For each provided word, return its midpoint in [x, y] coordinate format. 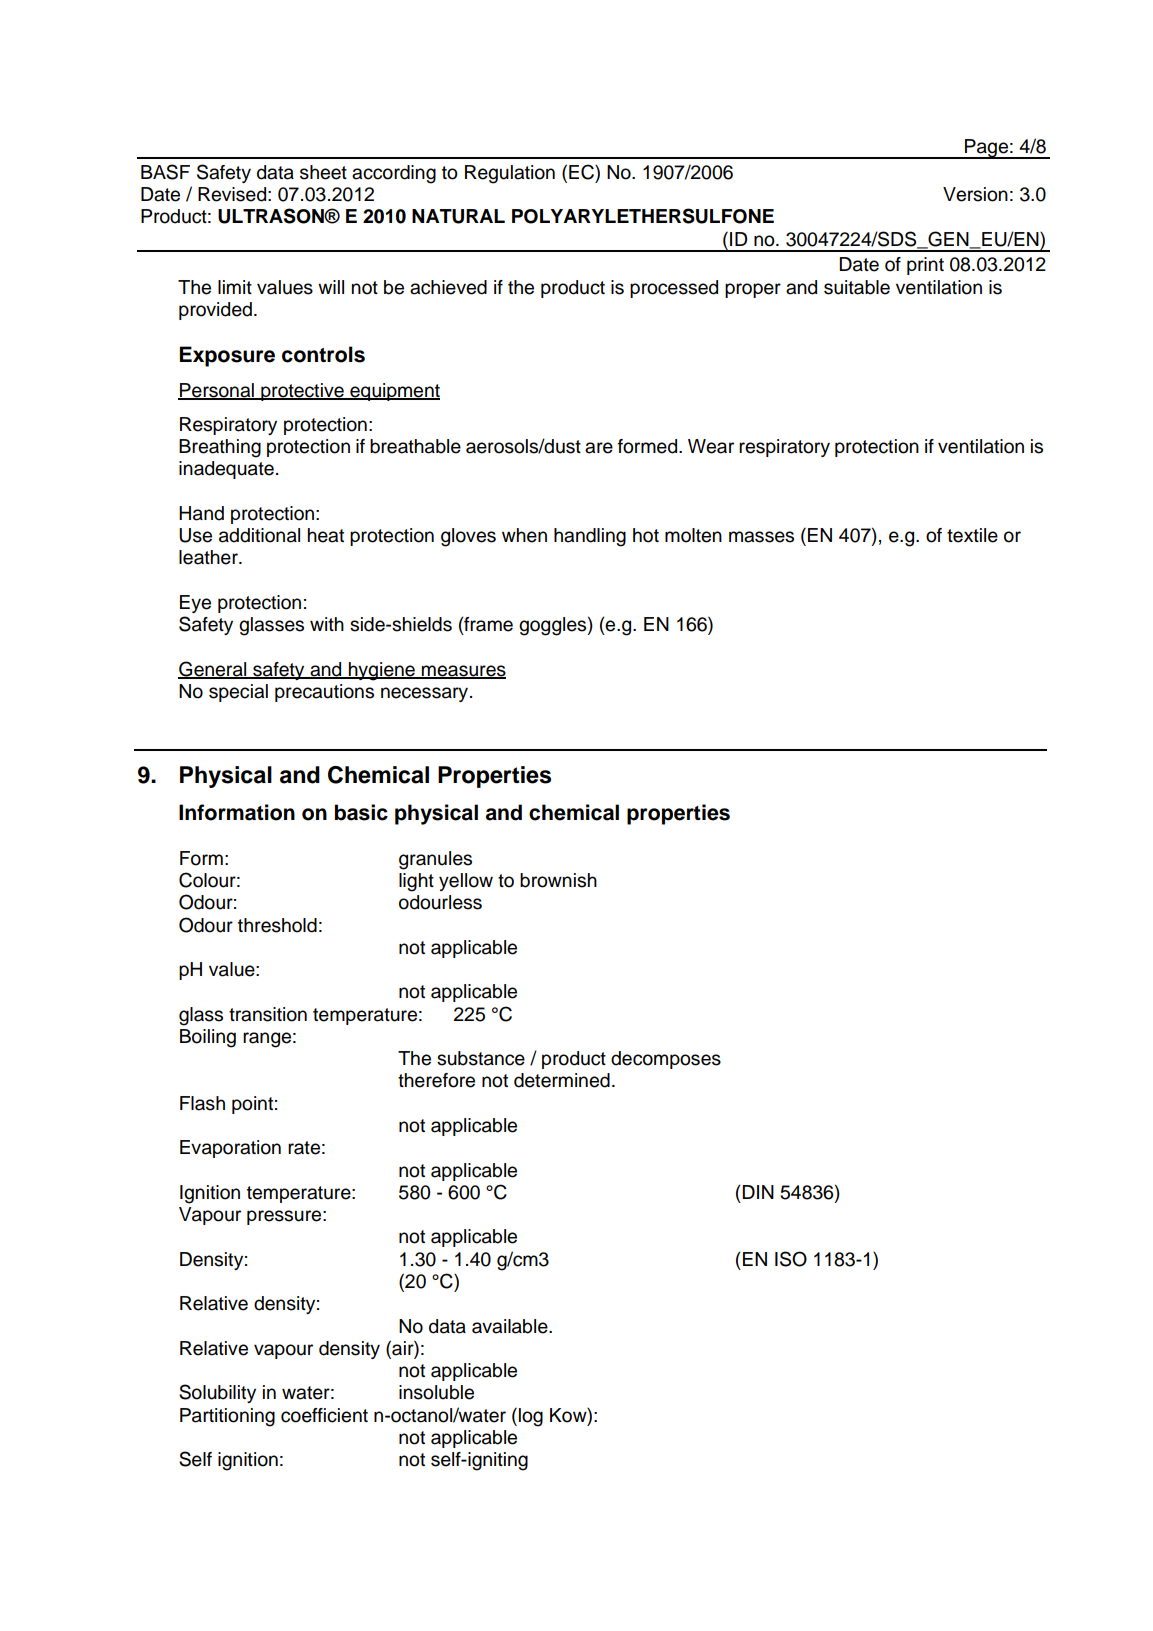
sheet [323, 172]
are [599, 448]
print [925, 266]
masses [761, 537]
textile [972, 535]
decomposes [666, 1060]
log [531, 1417]
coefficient [324, 1415]
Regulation [510, 174]
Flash [202, 1103]
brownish [558, 880]
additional [259, 535]
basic [361, 812]
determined [562, 1080]
